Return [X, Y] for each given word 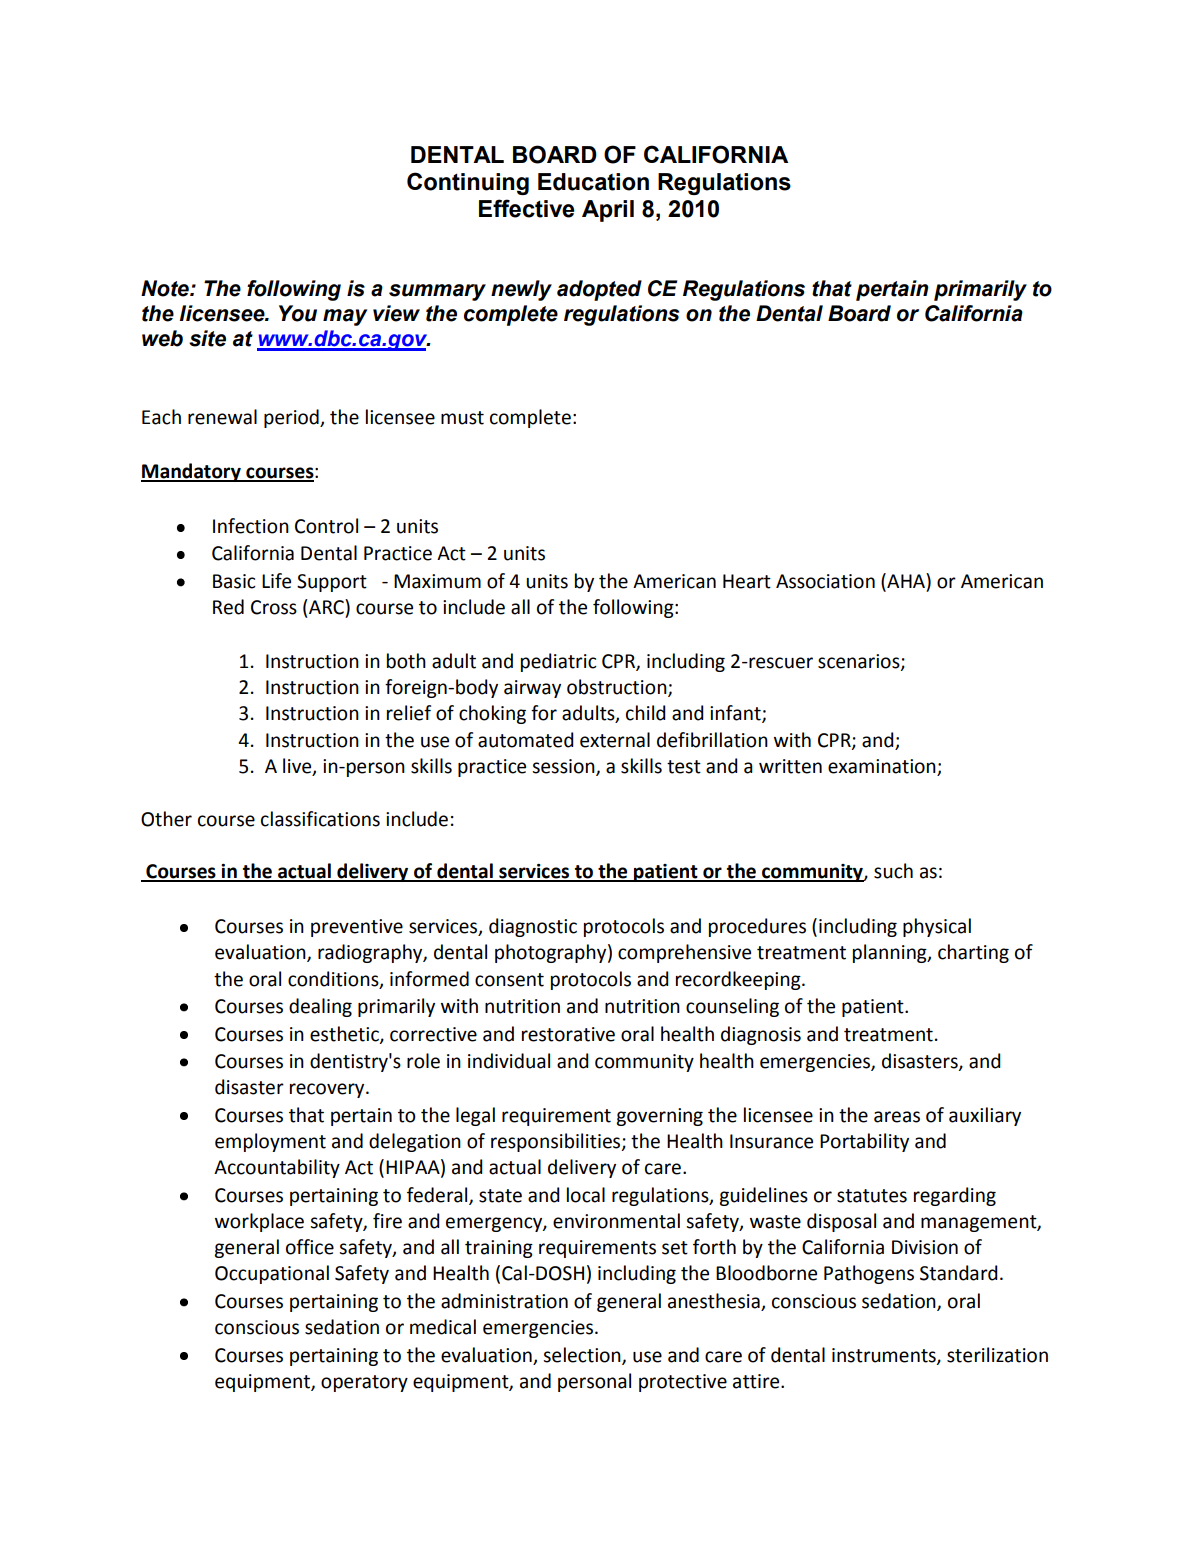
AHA [906, 580]
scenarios [860, 662]
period [292, 418]
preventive [357, 928]
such [893, 871]
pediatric [559, 662]
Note [166, 288]
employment [270, 1142]
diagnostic [533, 927]
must [462, 418]
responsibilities [557, 1142]
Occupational [272, 1274]
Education [593, 182]
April [608, 211]
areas [897, 1117]
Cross [274, 607]
